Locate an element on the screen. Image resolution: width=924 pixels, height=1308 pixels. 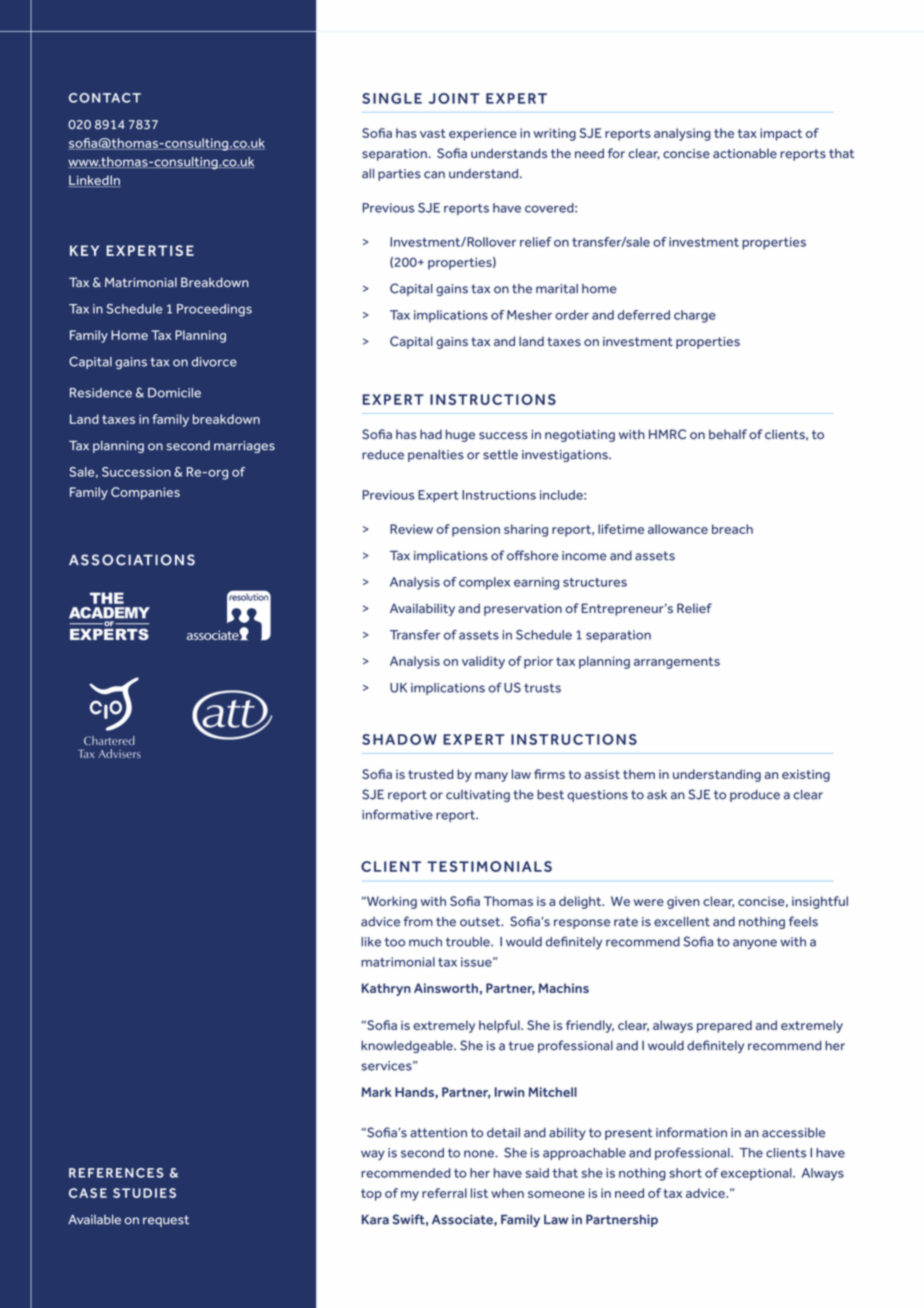
actionable is located at coordinates (745, 153).
